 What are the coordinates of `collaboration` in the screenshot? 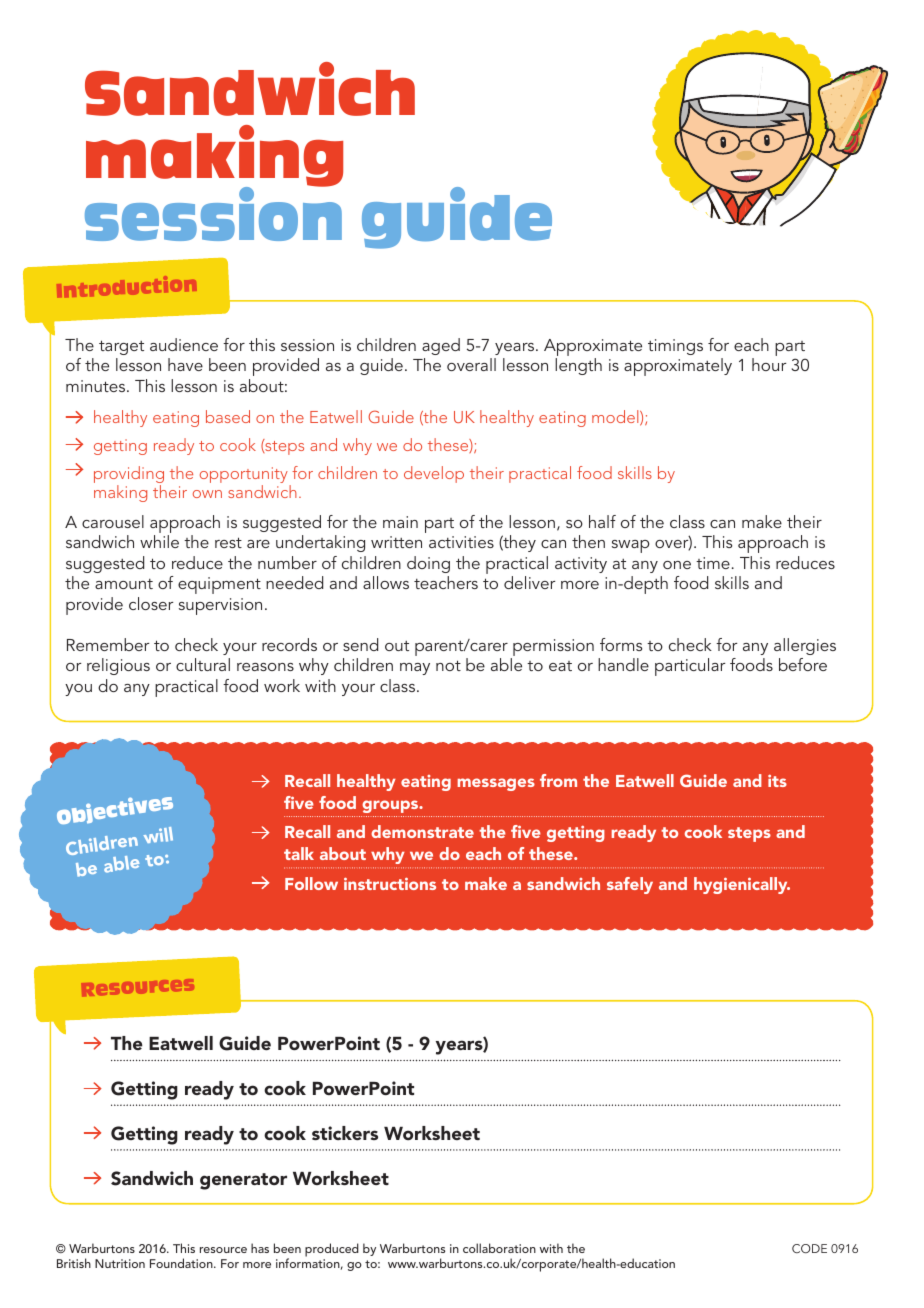 It's located at (499, 1248).
